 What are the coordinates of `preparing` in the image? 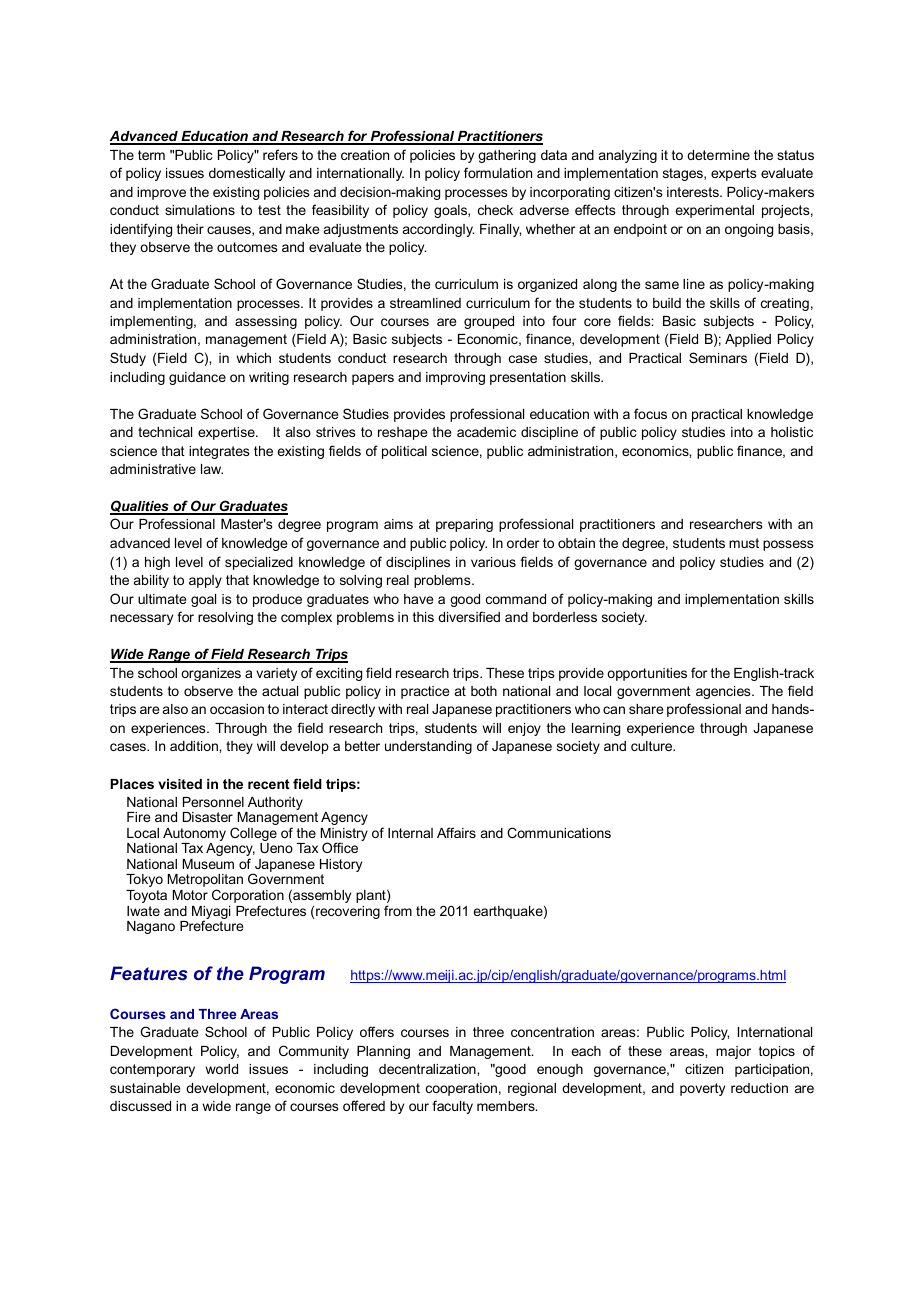 It's located at (464, 525).
